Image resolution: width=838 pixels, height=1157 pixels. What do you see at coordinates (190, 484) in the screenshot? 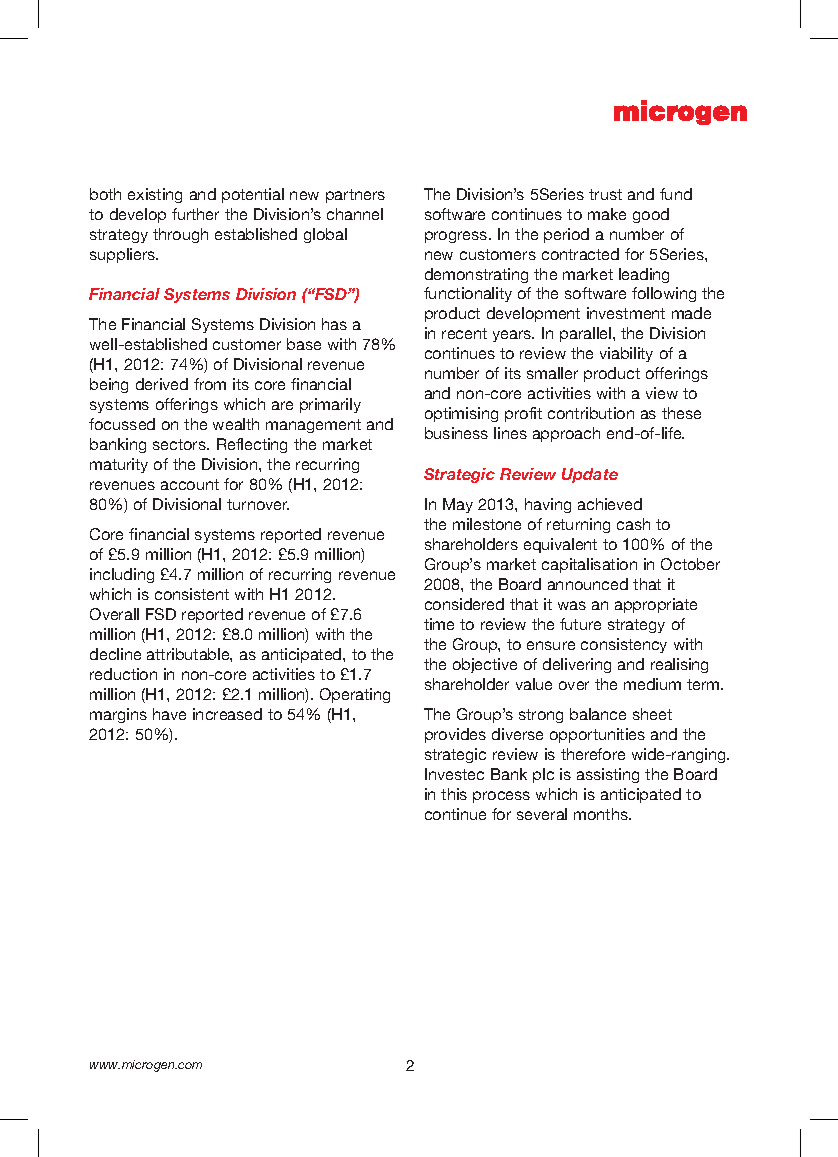
I see `account` at bounding box center [190, 484].
